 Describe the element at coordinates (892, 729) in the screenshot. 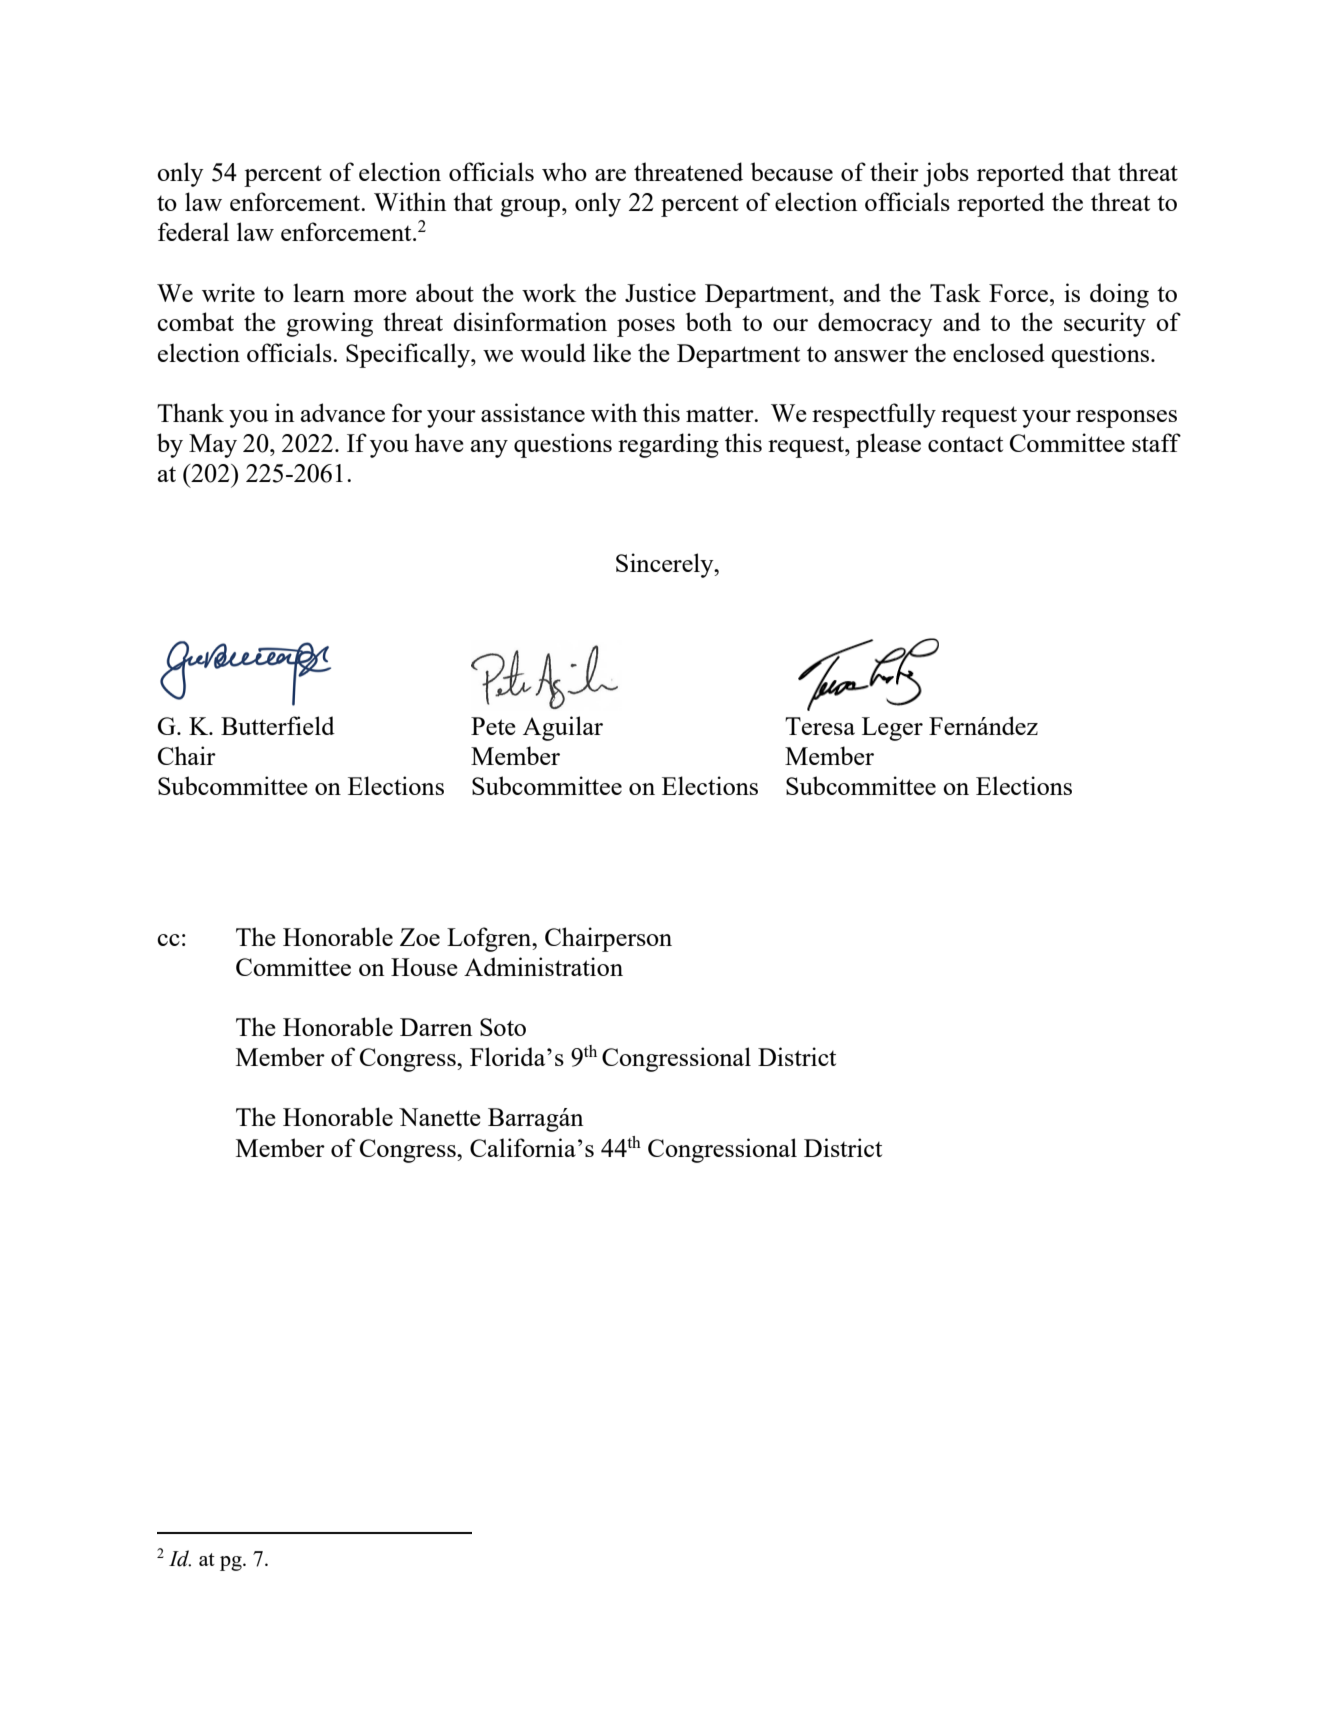

I see `Leger` at that location.
